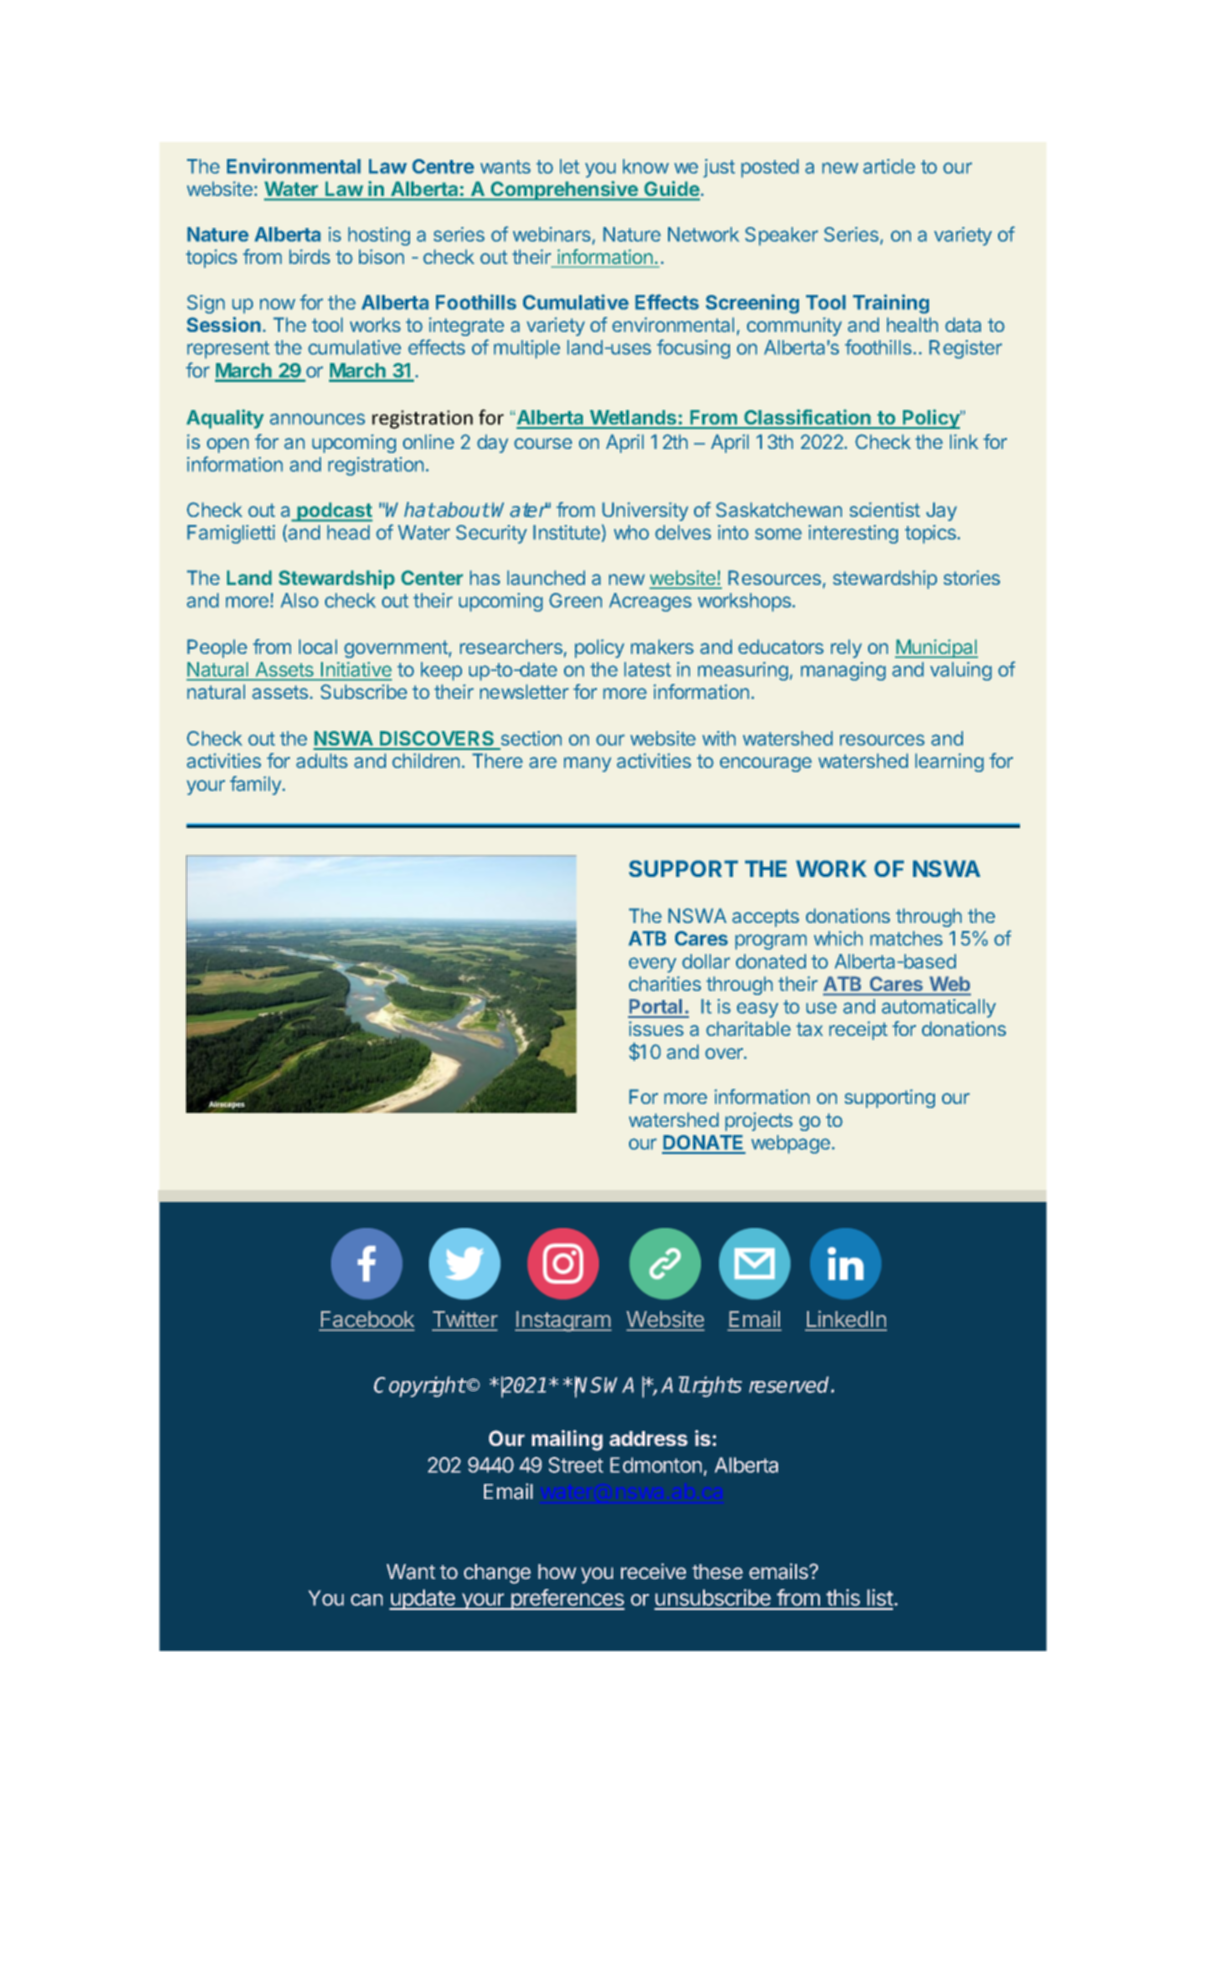  I want to click on every, so click(652, 965).
